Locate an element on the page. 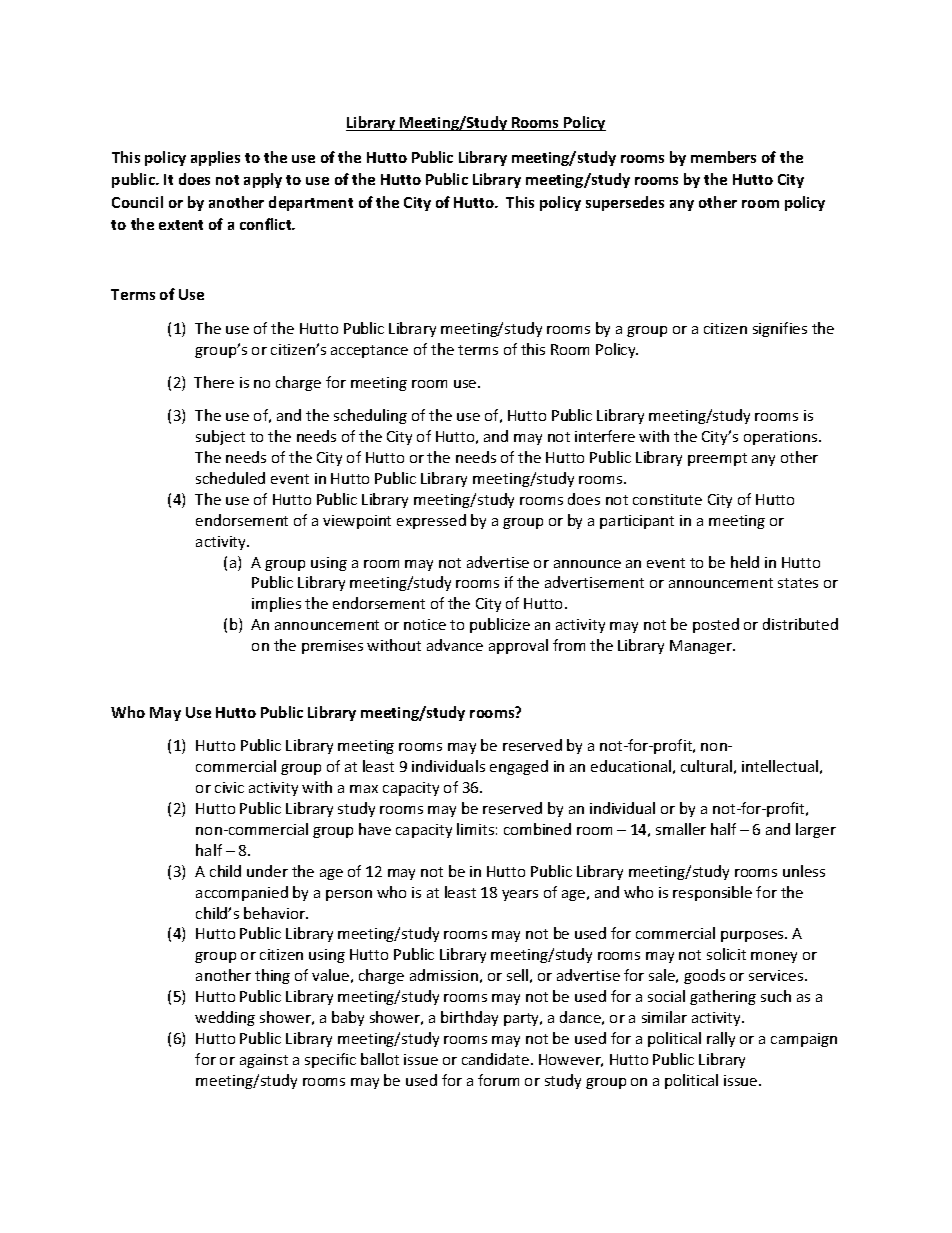 This document has height=1233, width=952. civic is located at coordinates (229, 787).
